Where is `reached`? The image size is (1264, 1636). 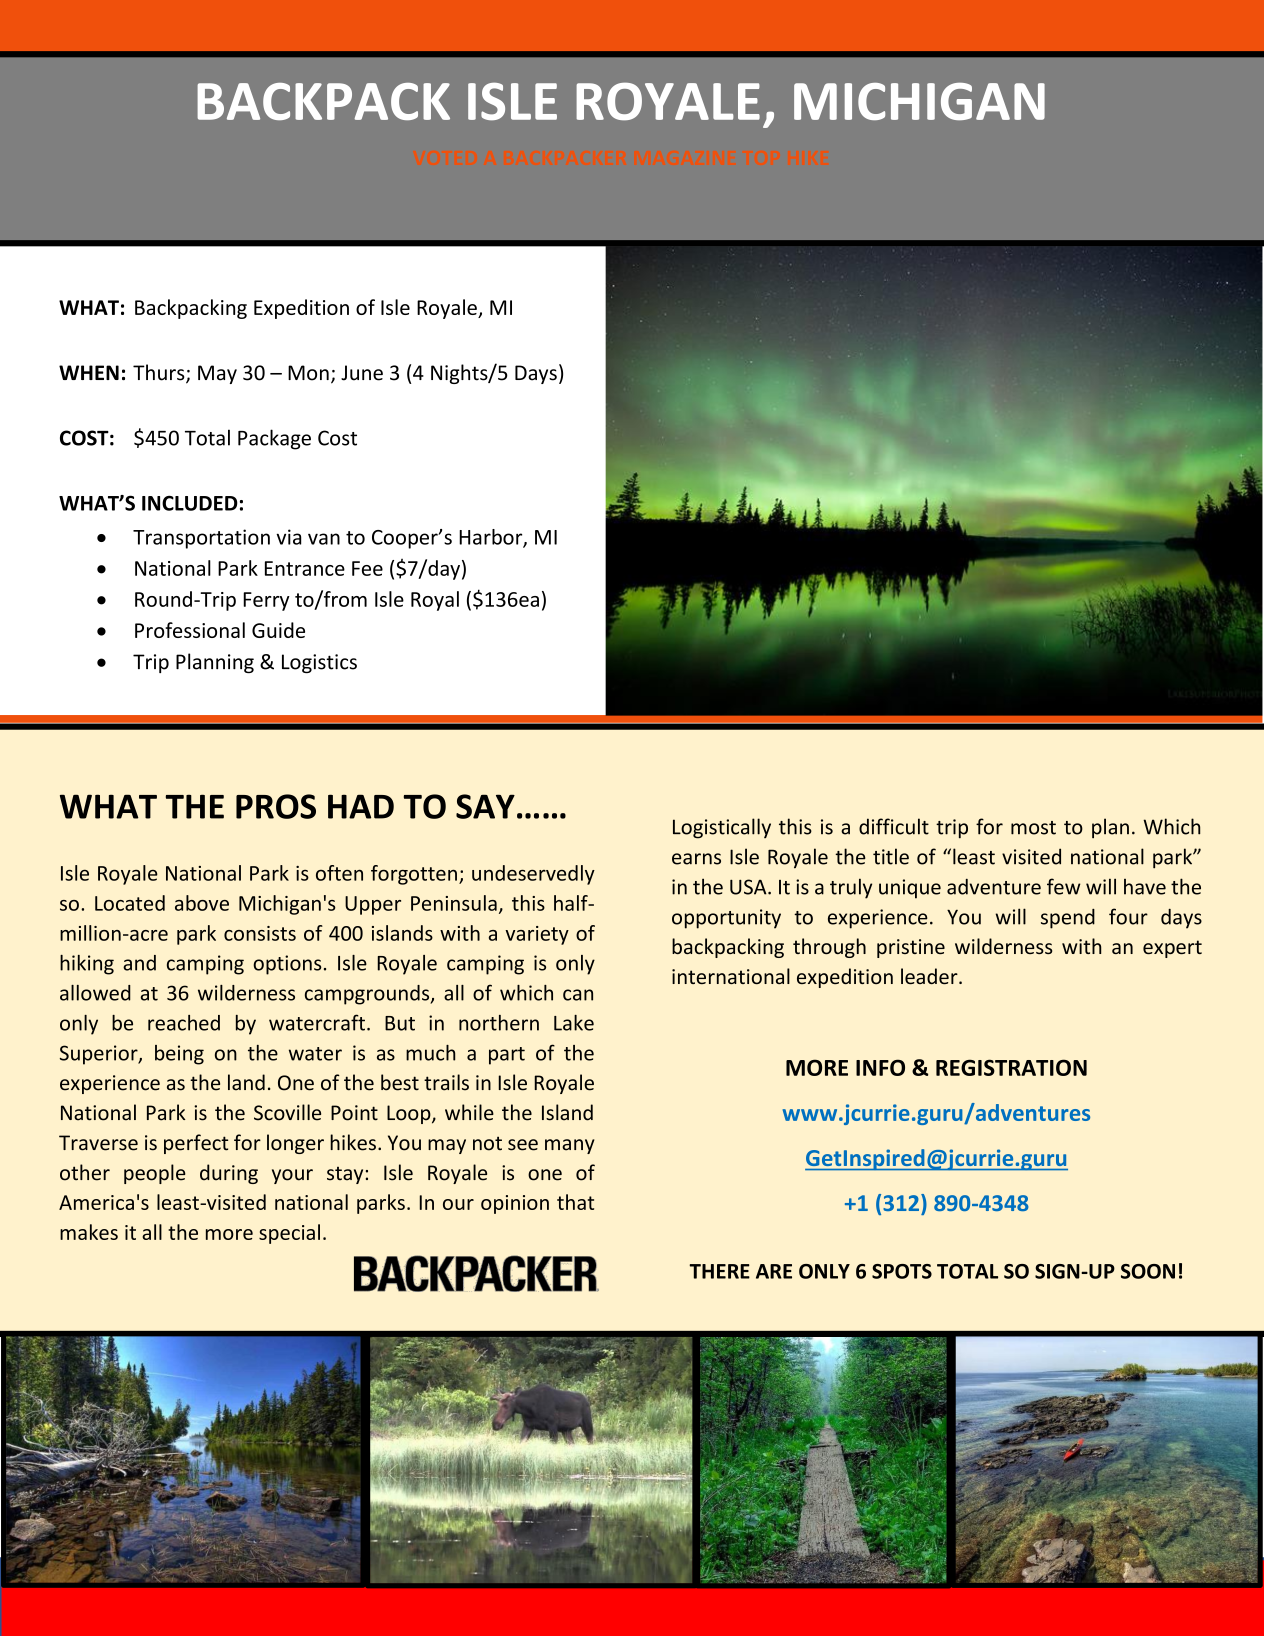 reached is located at coordinates (184, 1023).
